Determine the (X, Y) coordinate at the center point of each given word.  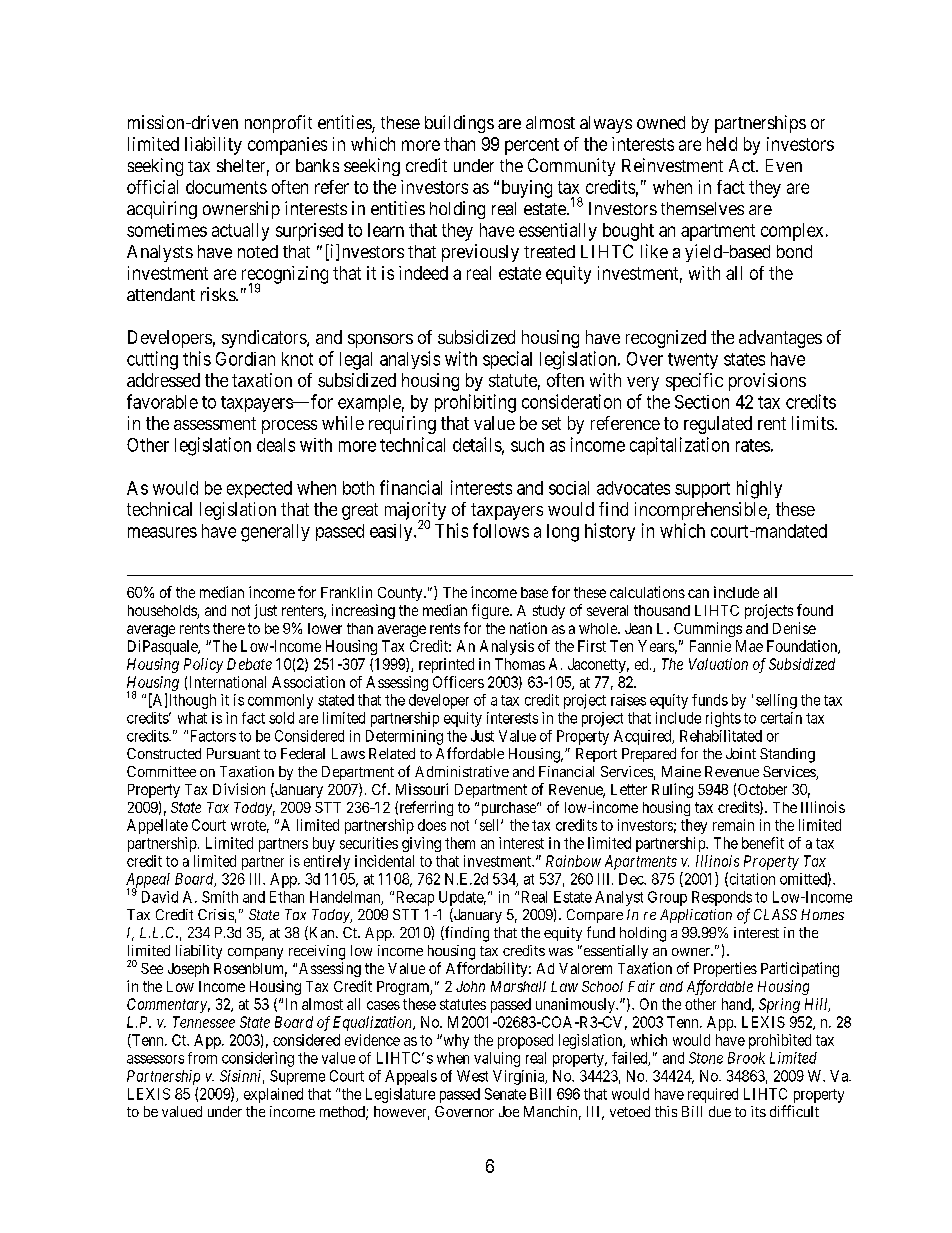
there (229, 628)
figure (491, 611)
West (472, 1076)
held (722, 144)
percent (532, 146)
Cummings (708, 629)
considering (258, 1059)
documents (226, 187)
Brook (746, 1058)
